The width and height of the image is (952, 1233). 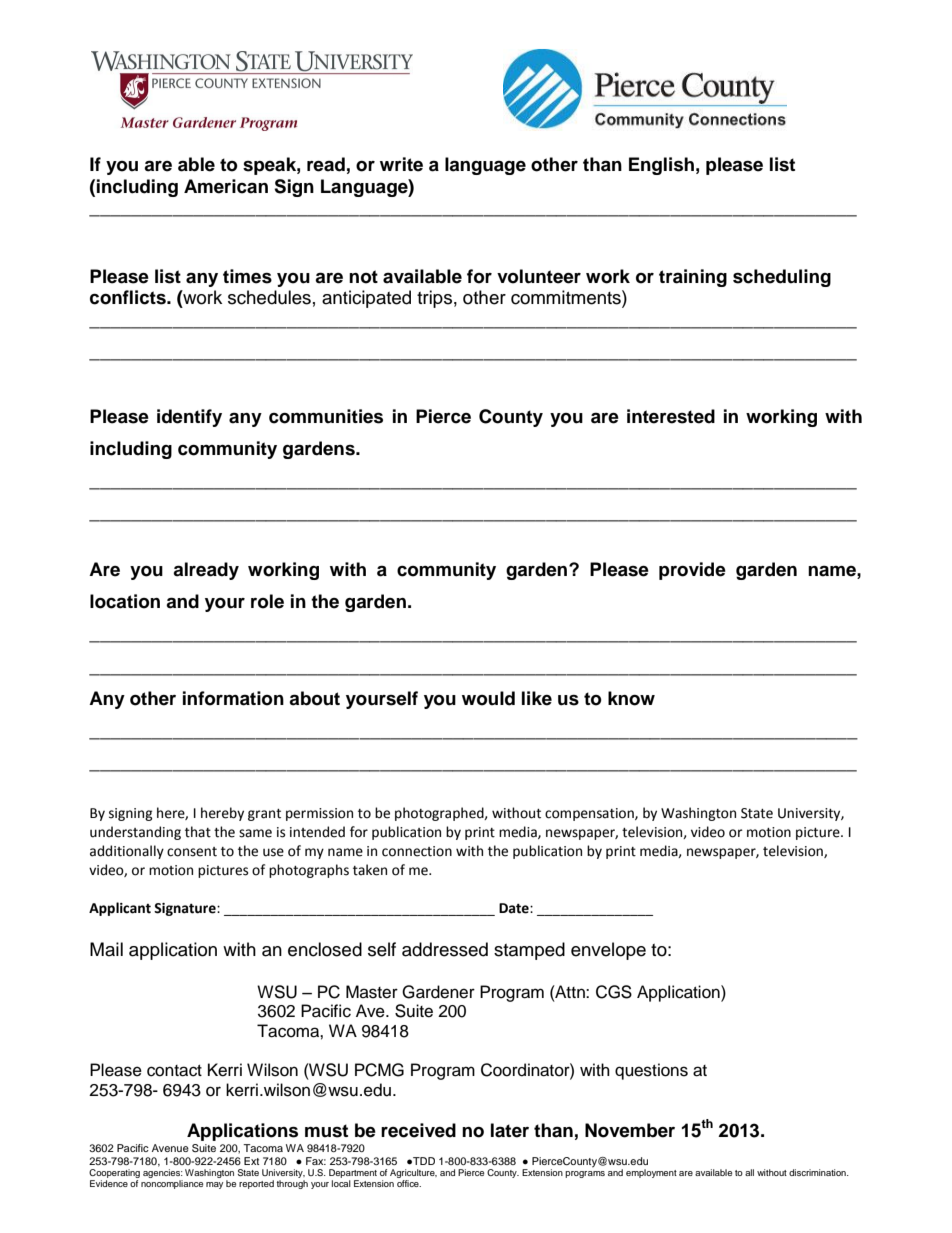 What do you see at coordinates (488, 698) in the image?
I see `would` at bounding box center [488, 698].
